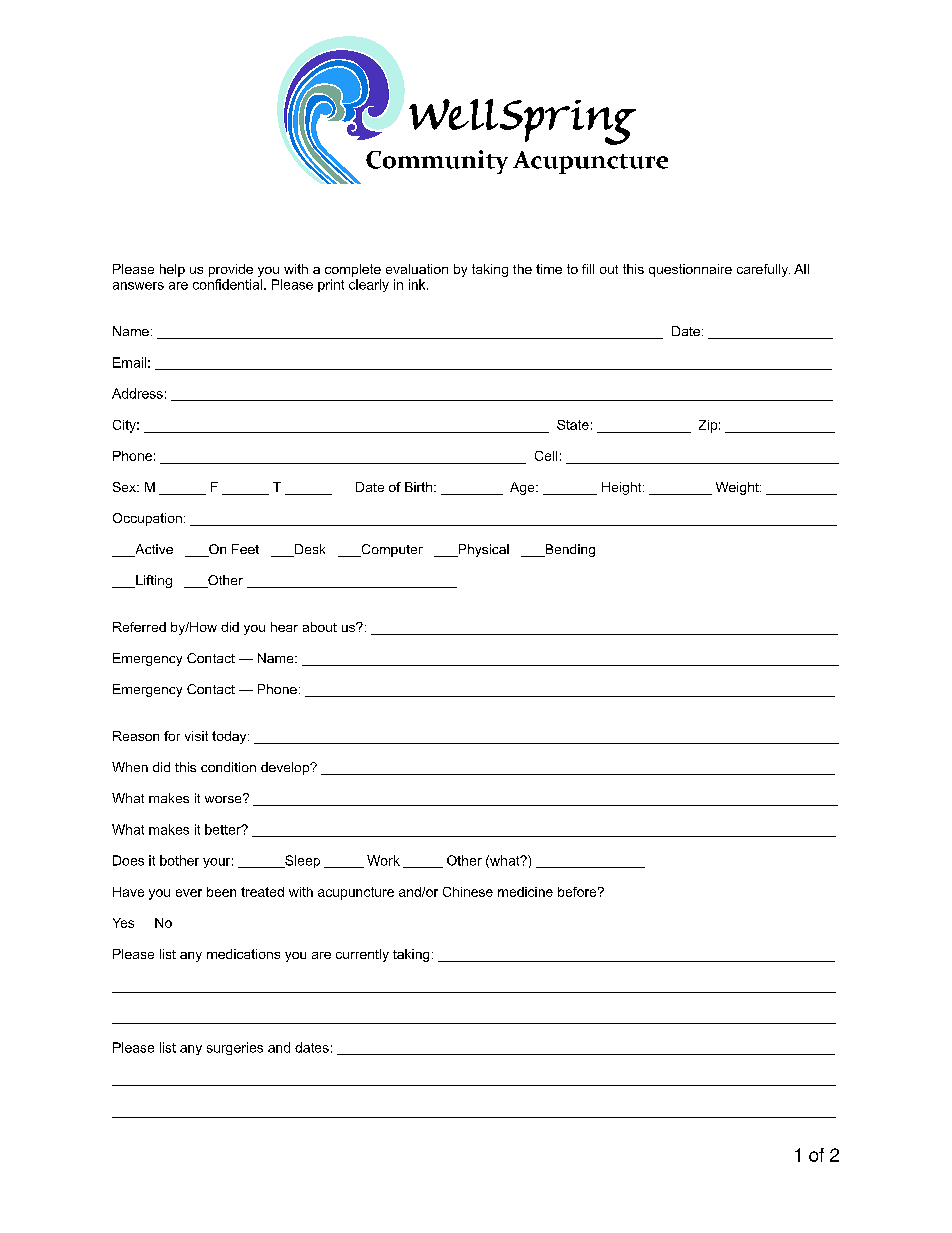 This image has height=1233, width=952. Describe the element at coordinates (525, 892) in the image. I see `medicine` at that location.
